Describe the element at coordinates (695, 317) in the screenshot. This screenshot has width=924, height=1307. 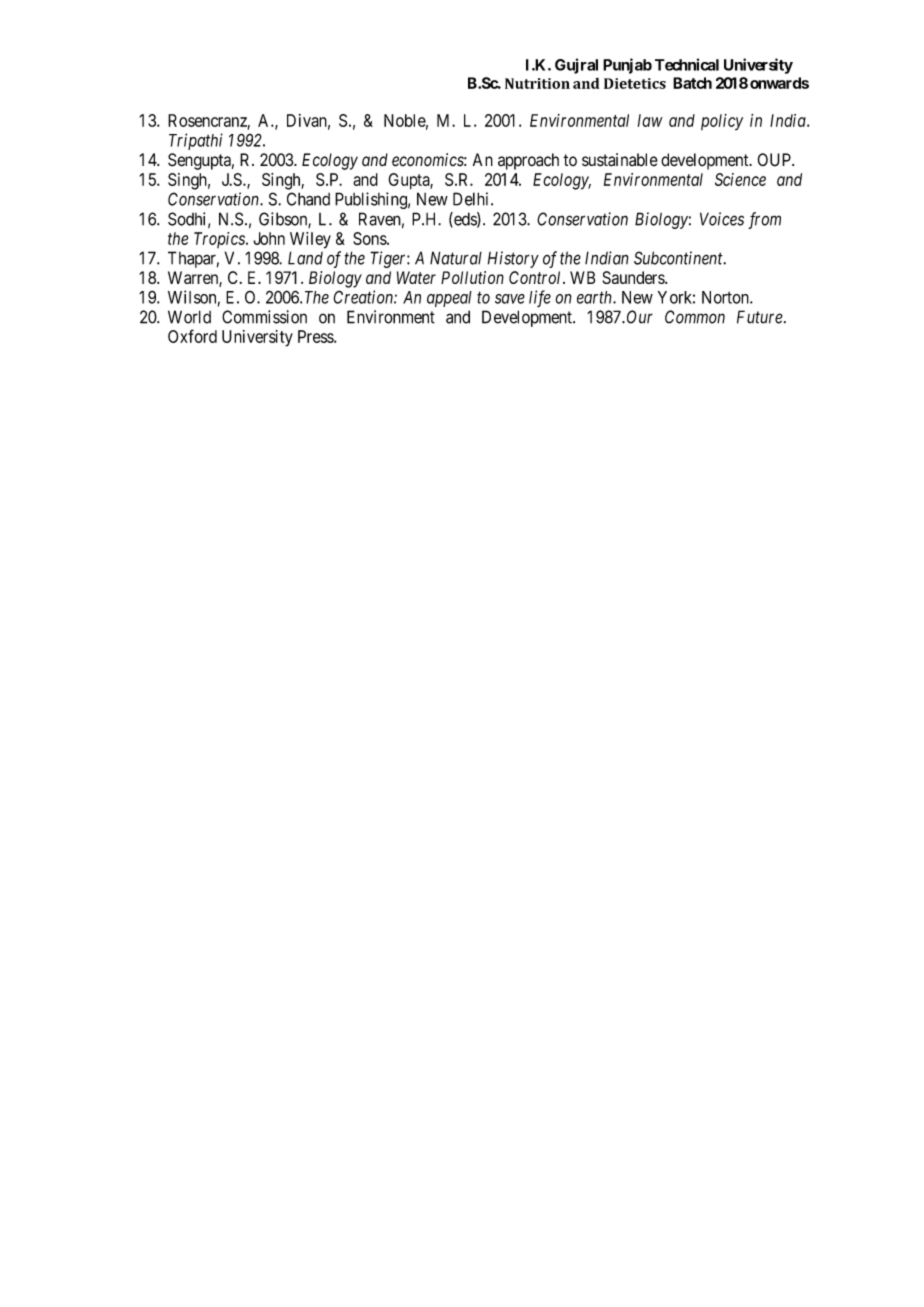
I see `Common` at that location.
